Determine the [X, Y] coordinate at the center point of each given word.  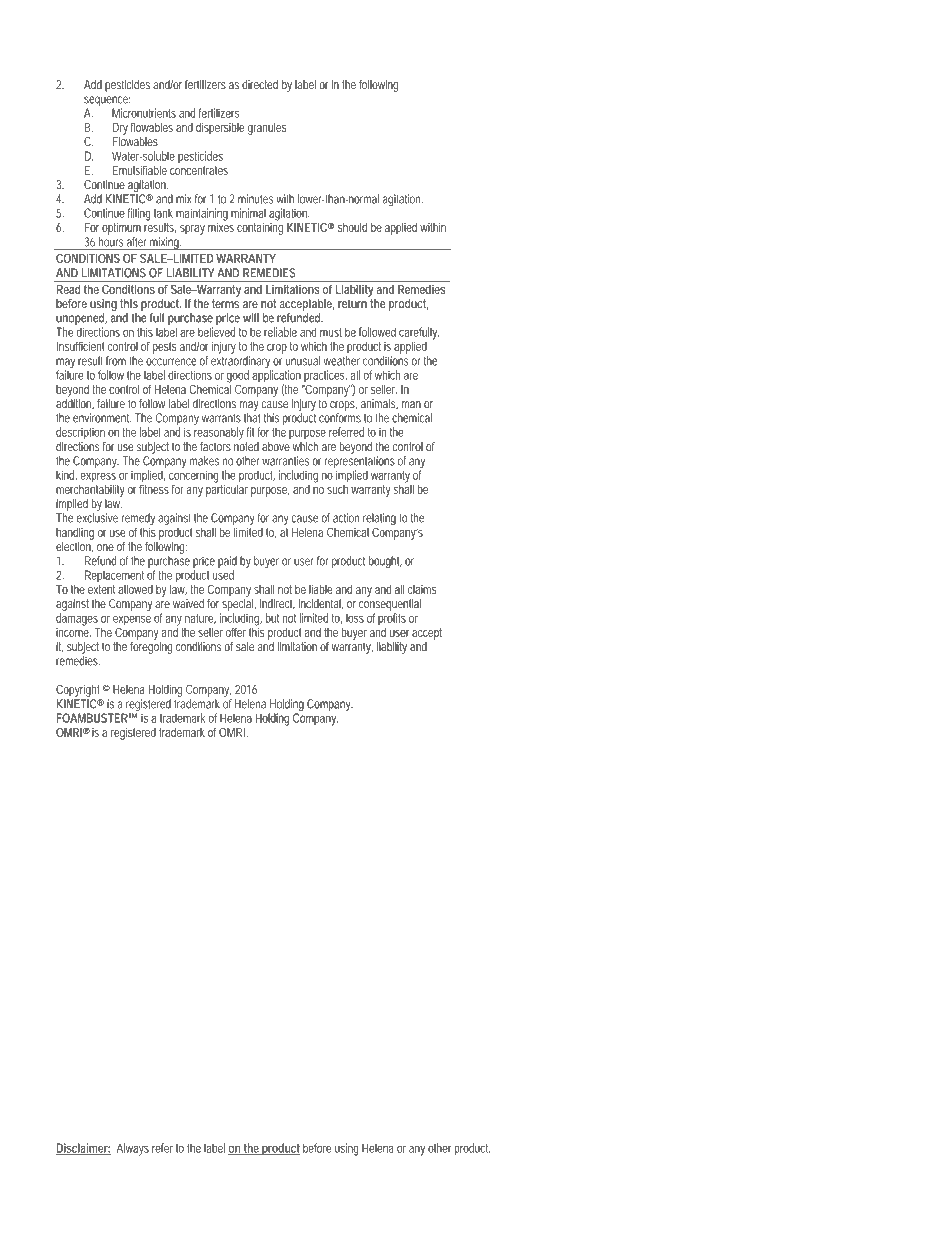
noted [246, 445]
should [352, 227]
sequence [107, 101]
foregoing [151, 648]
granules [267, 129]
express [98, 477]
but [272, 618]
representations [359, 462]
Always [133, 1149]
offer [236, 632]
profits [392, 619]
